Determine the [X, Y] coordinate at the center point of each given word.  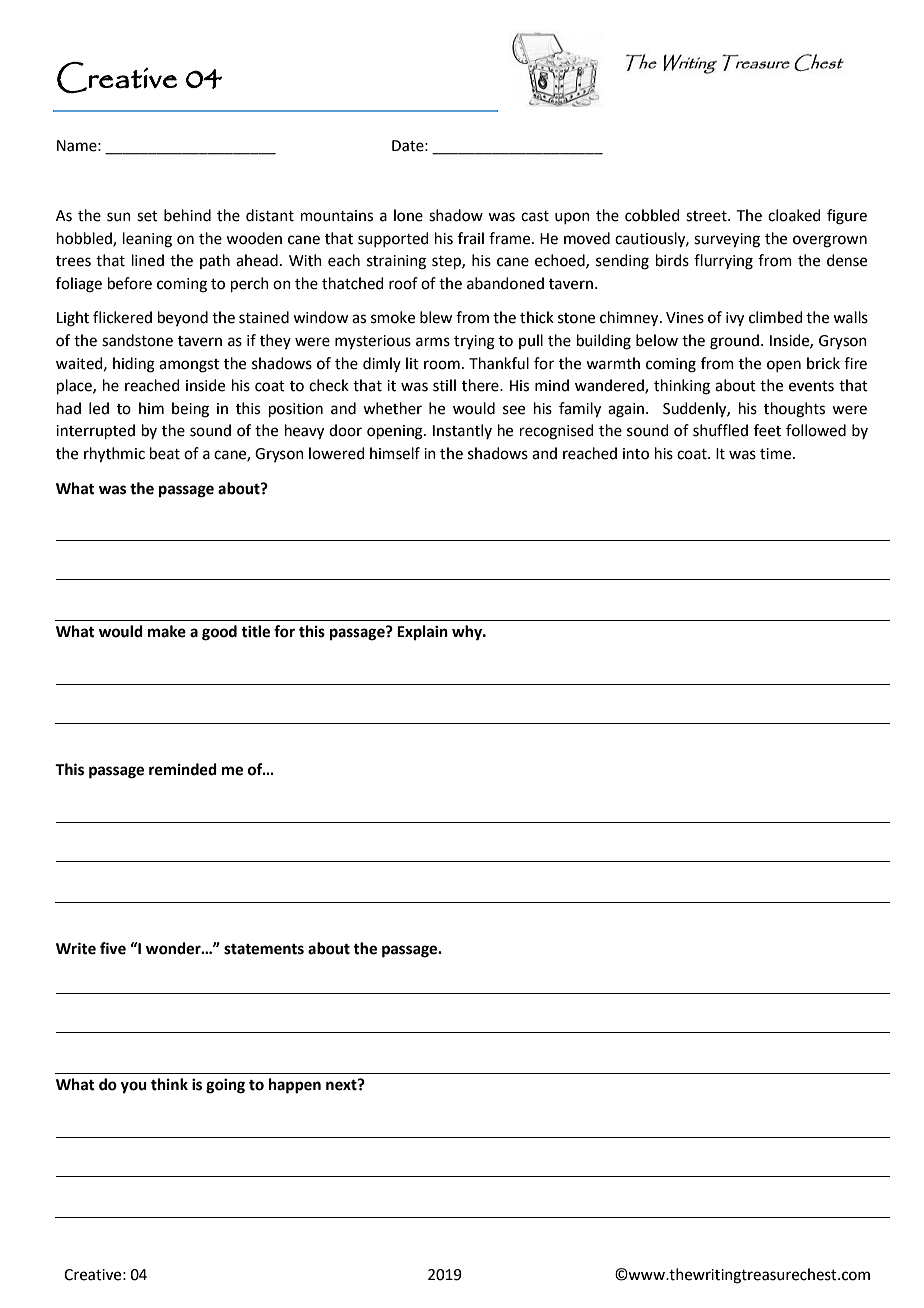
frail [471, 238]
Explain [422, 633]
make [167, 631]
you [134, 1087]
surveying [727, 240]
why [468, 633]
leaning [147, 240]
